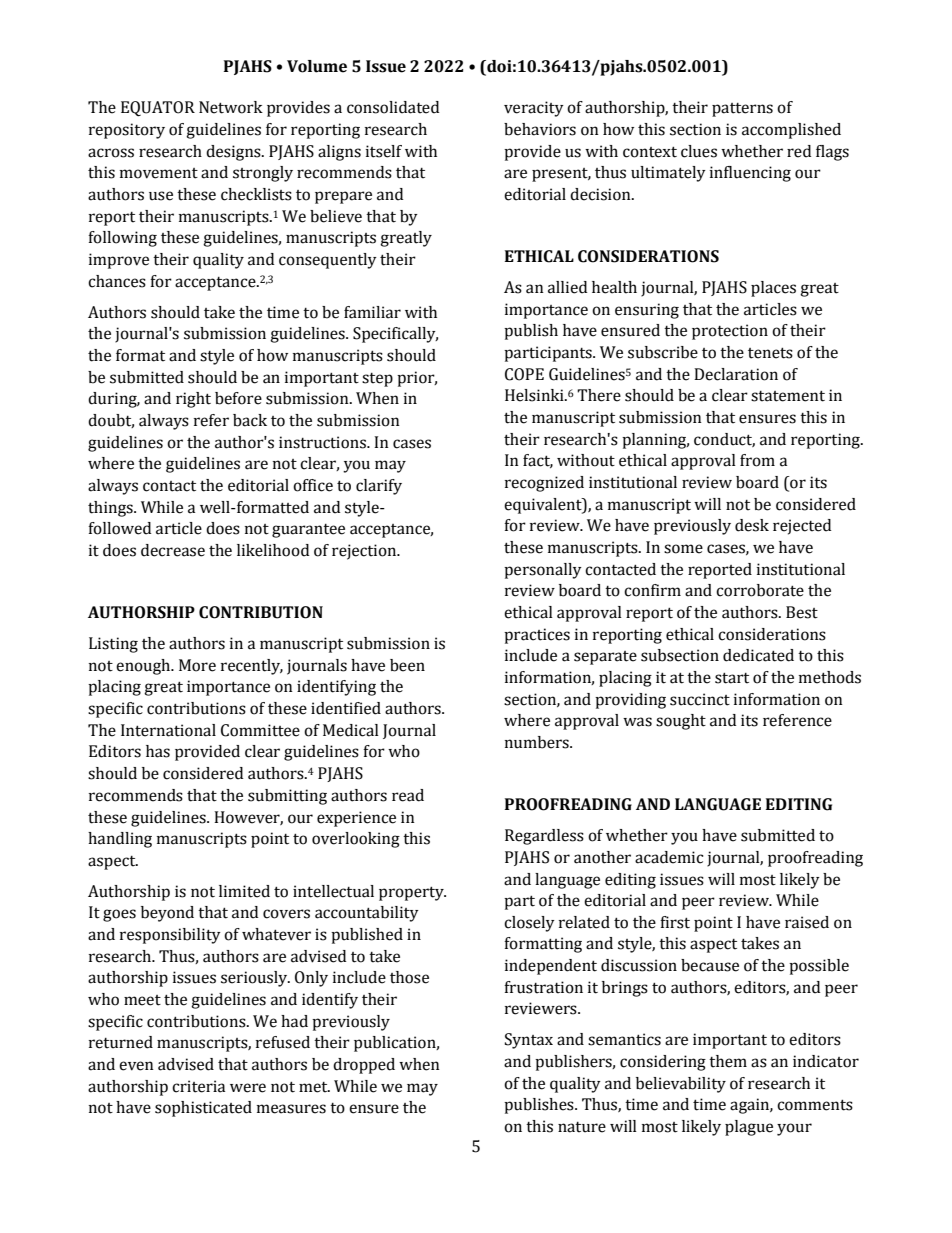 The image size is (952, 1233). What do you see at coordinates (752, 525) in the screenshot?
I see `desk` at bounding box center [752, 525].
